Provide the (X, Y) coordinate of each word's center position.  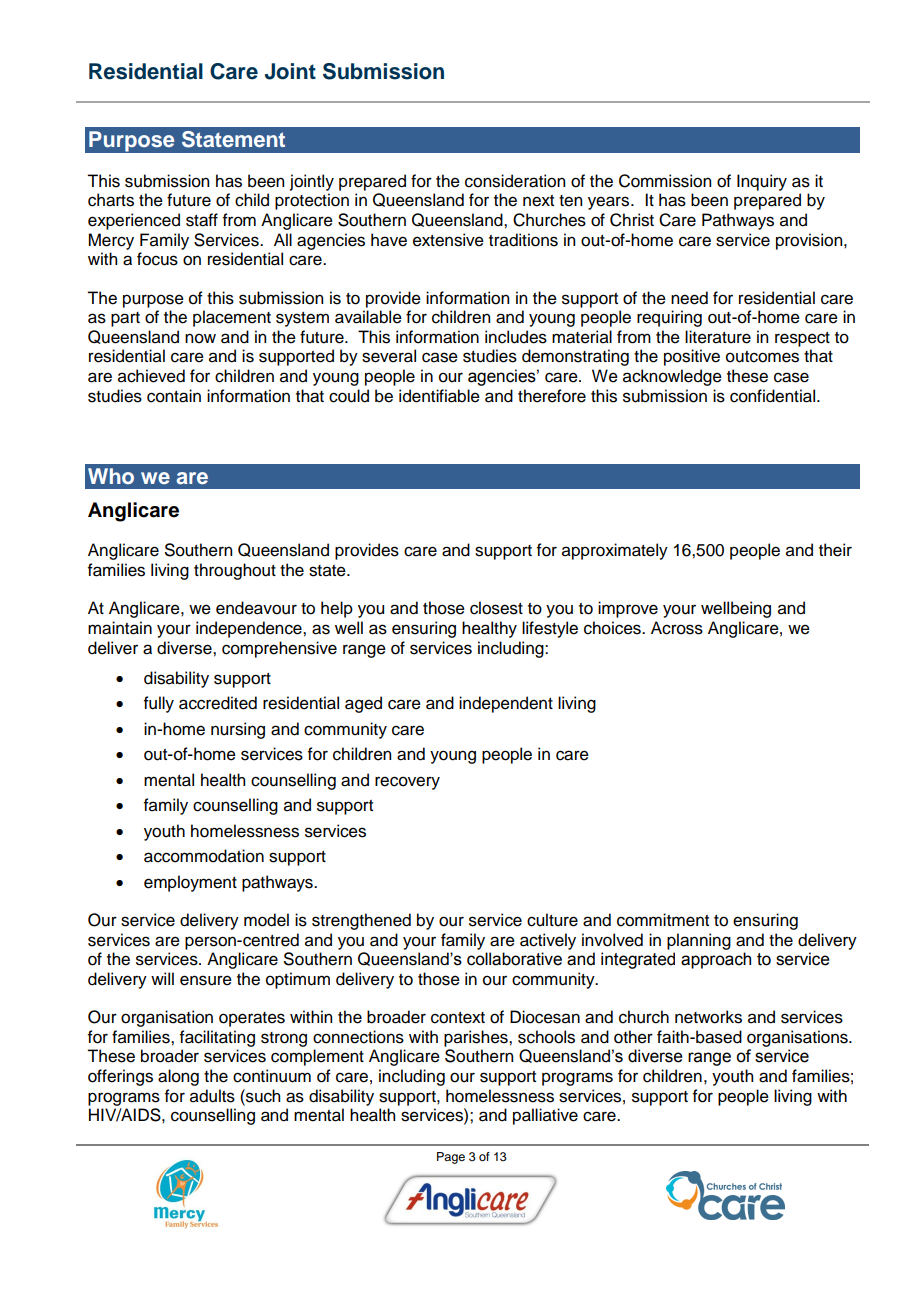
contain (174, 396)
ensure (206, 980)
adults (212, 1096)
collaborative (514, 959)
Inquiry (762, 182)
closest (496, 608)
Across (677, 628)
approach (716, 960)
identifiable (439, 396)
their (835, 550)
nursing (238, 730)
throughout (235, 571)
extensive (448, 240)
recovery (407, 783)
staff (202, 220)
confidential (772, 396)
